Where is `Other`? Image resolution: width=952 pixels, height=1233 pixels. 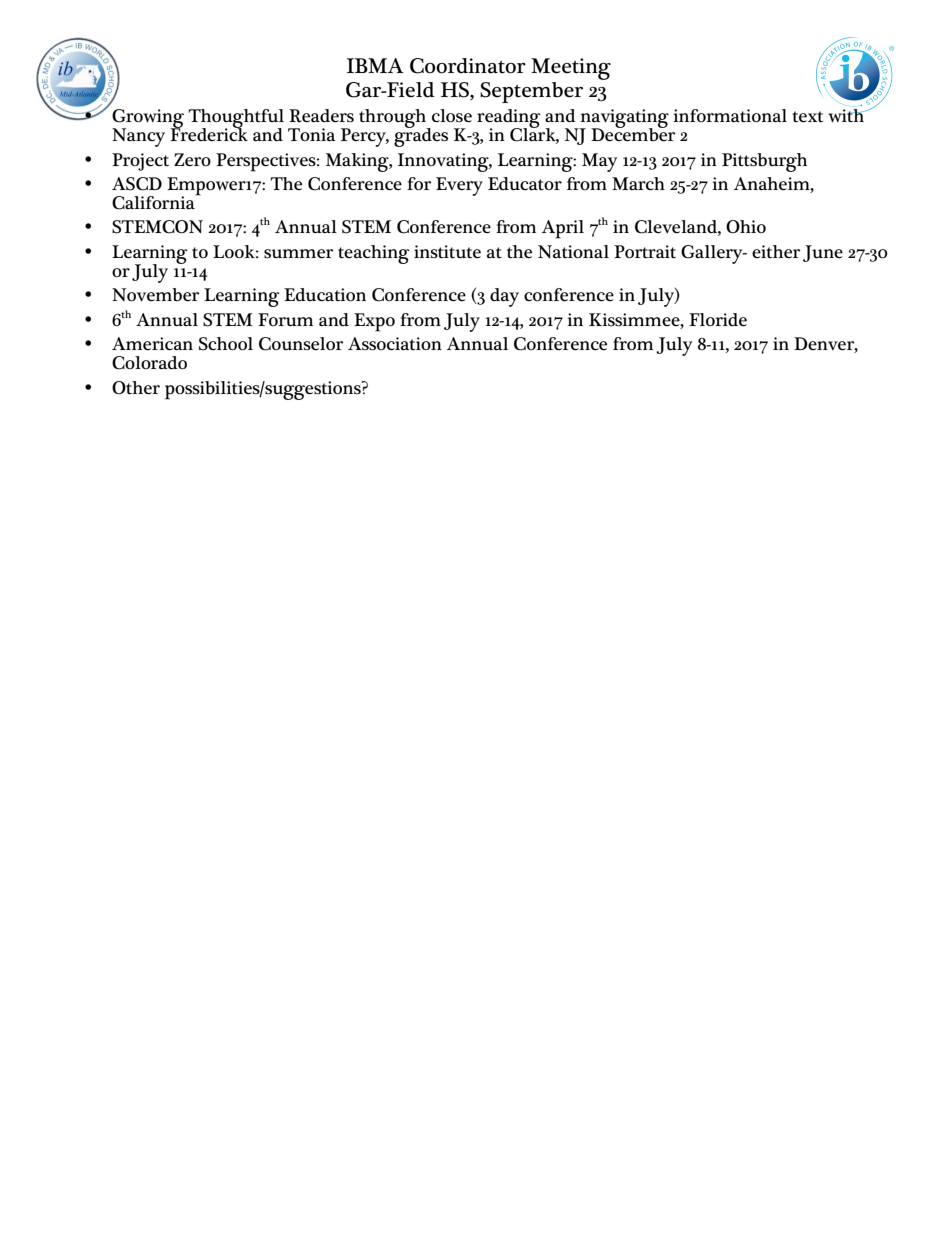
Other is located at coordinates (136, 388).
